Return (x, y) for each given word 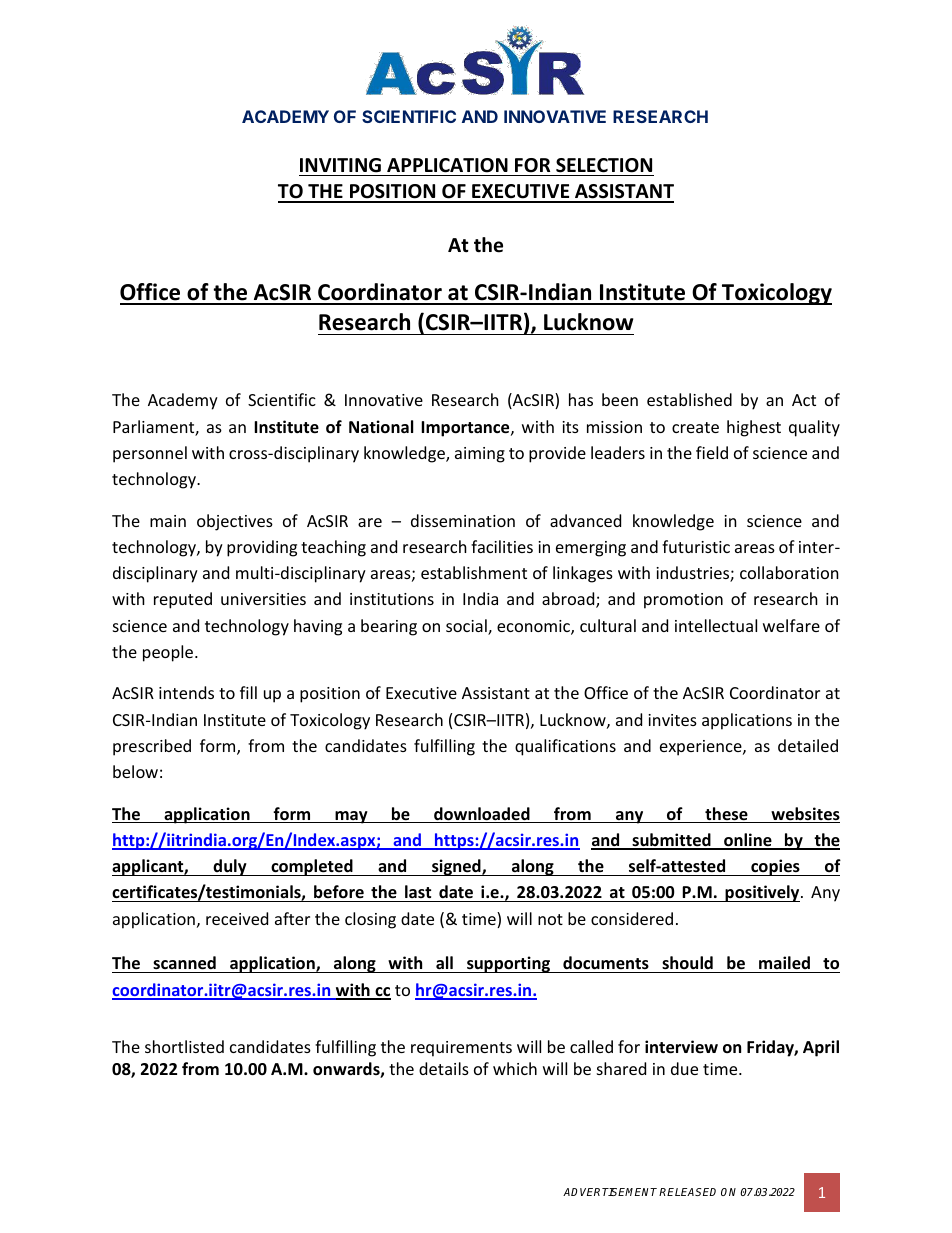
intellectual (716, 625)
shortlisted (184, 1046)
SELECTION (604, 165)
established (689, 399)
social (467, 627)
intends (186, 692)
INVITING (340, 165)
